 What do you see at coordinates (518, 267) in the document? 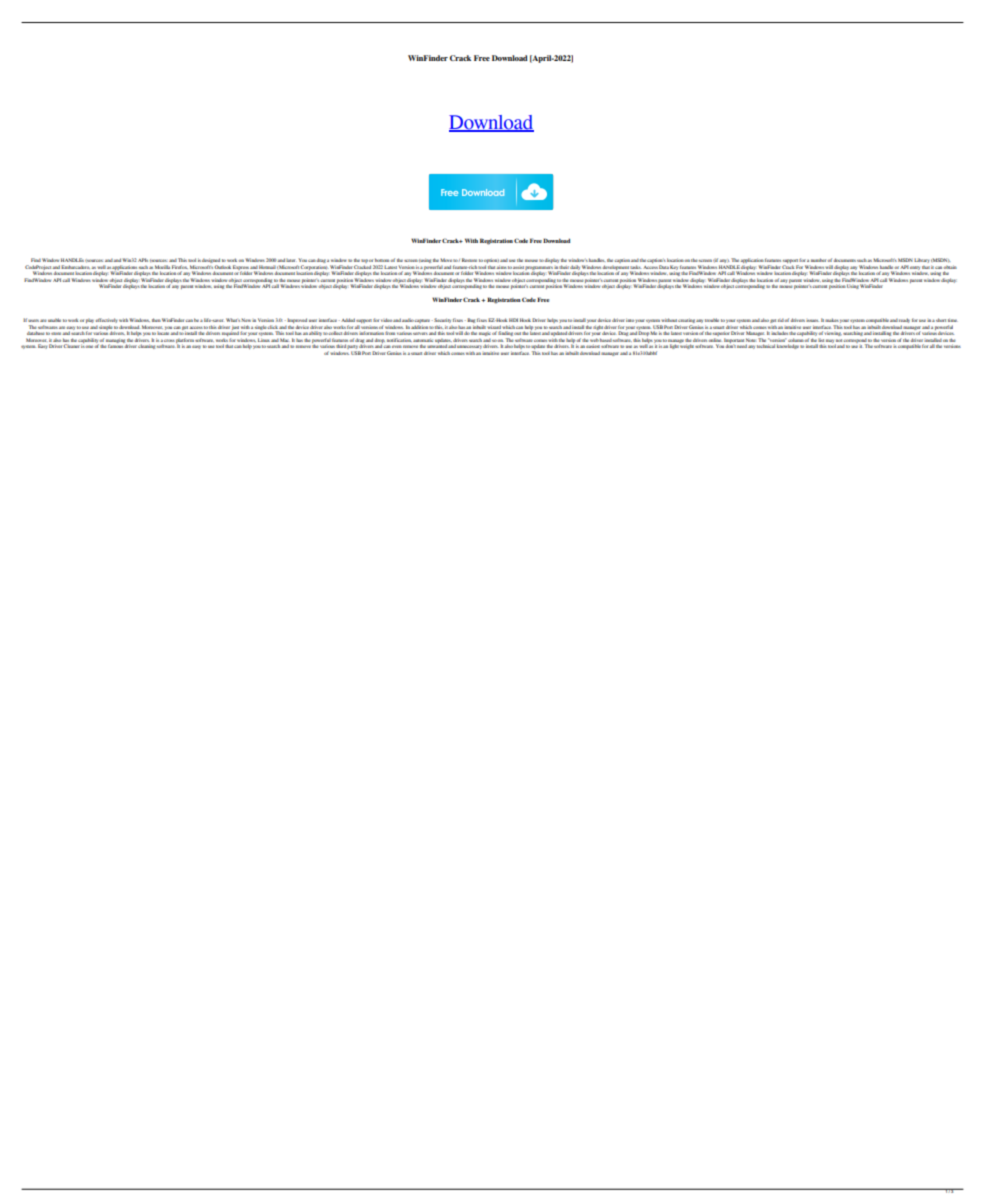
I see `assist` at bounding box center [518, 267].
